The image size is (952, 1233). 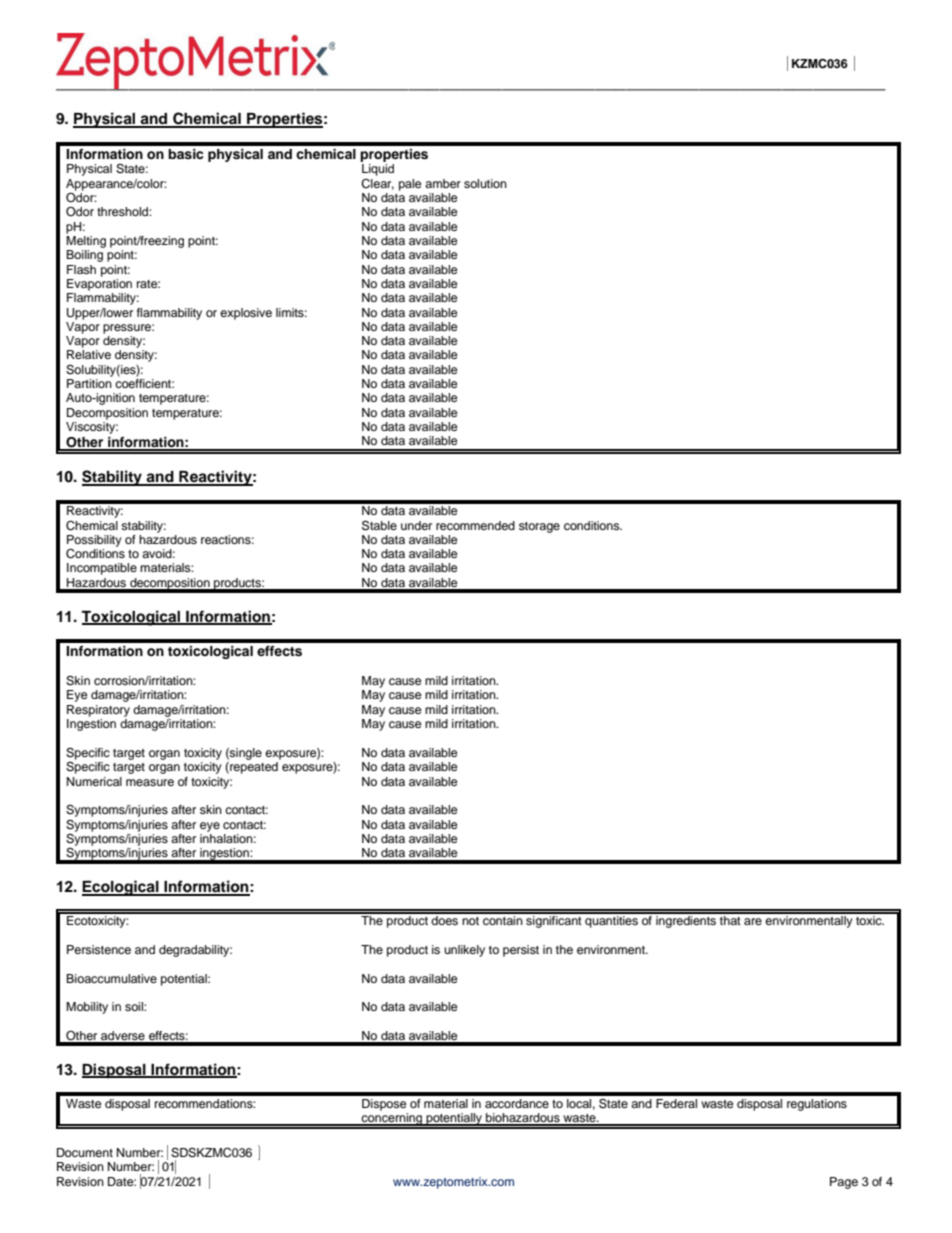 What do you see at coordinates (753, 921) in the screenshot?
I see `are` at bounding box center [753, 921].
